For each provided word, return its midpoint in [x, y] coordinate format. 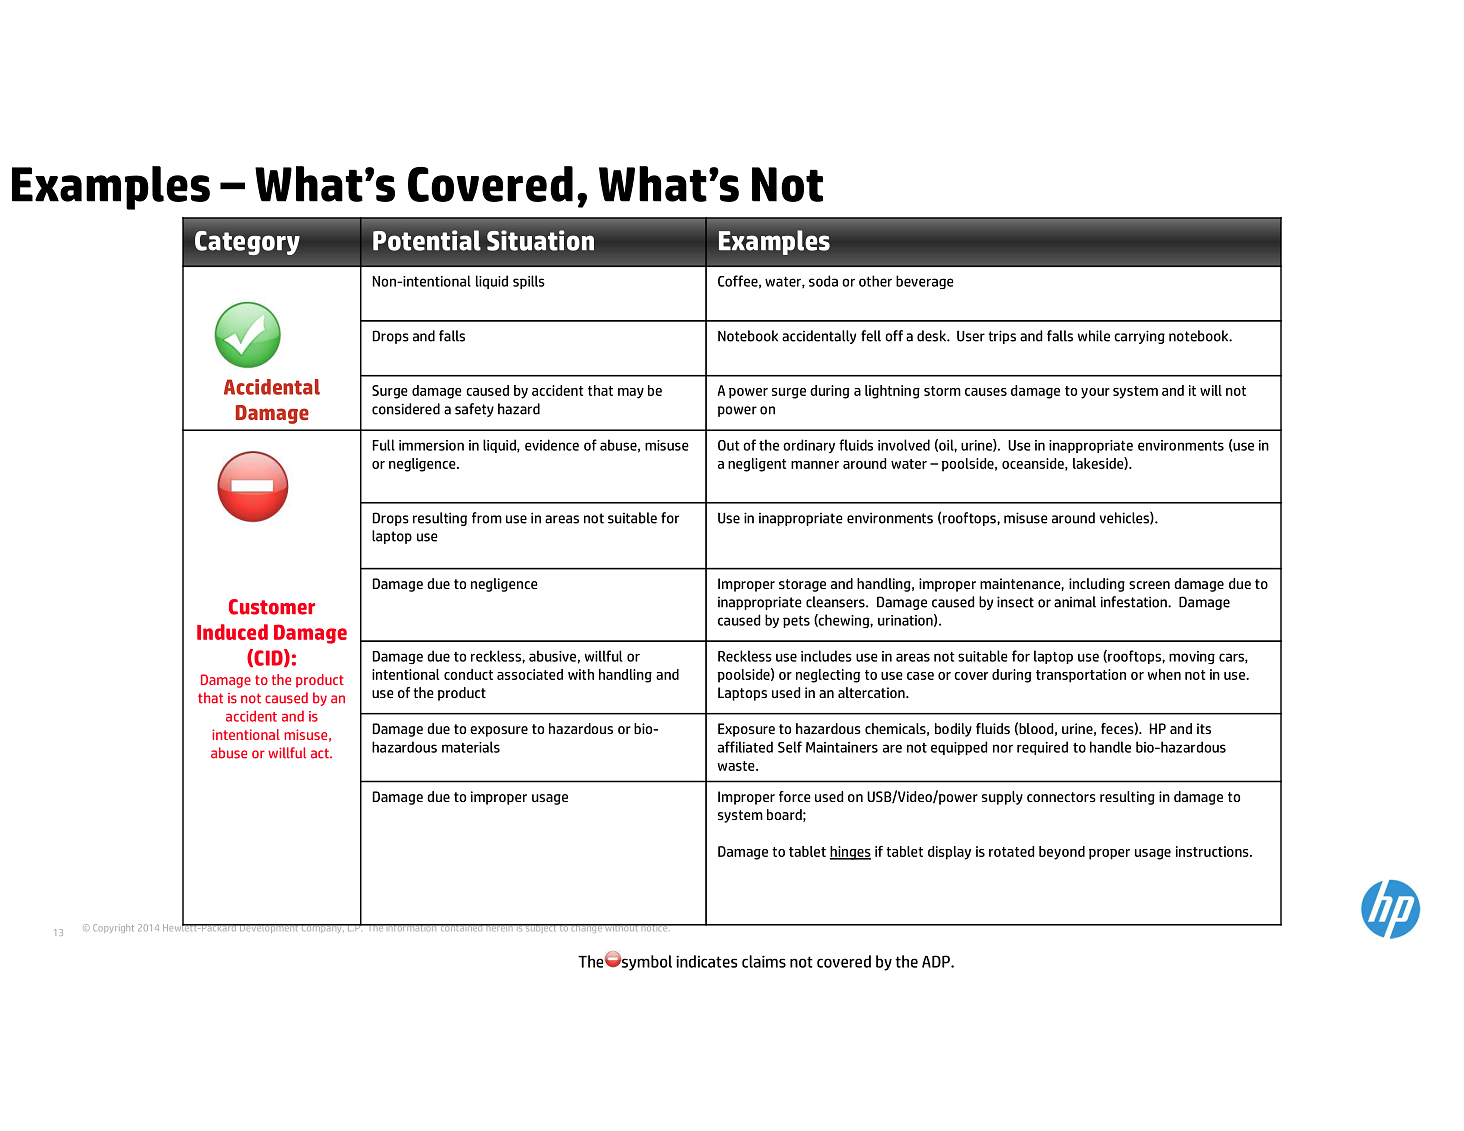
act [321, 753]
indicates [706, 961]
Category [247, 243]
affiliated [745, 747]
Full [384, 445]
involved [904, 445]
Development [269, 928]
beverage [925, 282]
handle [1110, 747]
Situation [540, 240]
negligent [757, 465]
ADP [937, 961]
